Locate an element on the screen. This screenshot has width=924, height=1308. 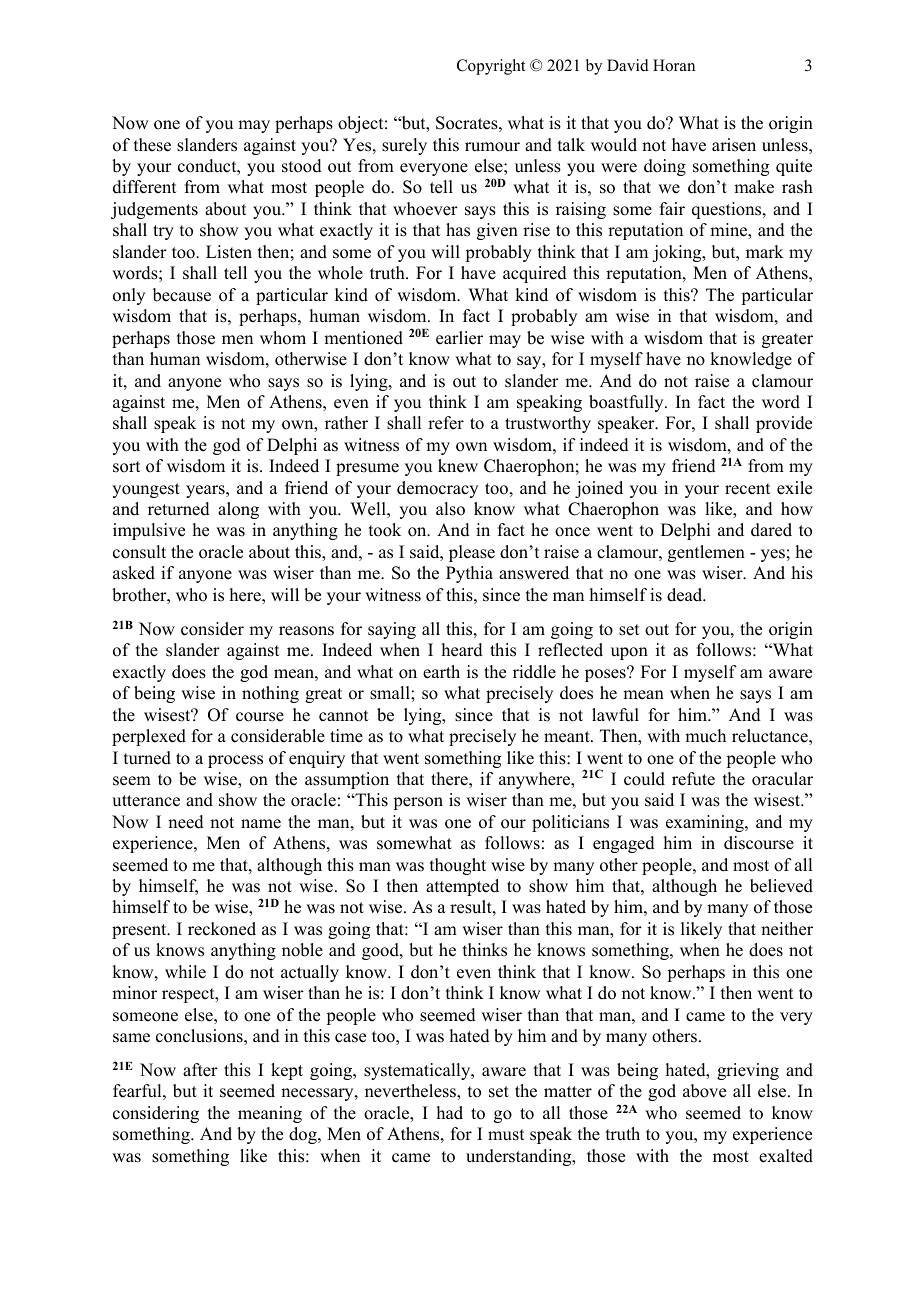
these is located at coordinates (152, 145).
